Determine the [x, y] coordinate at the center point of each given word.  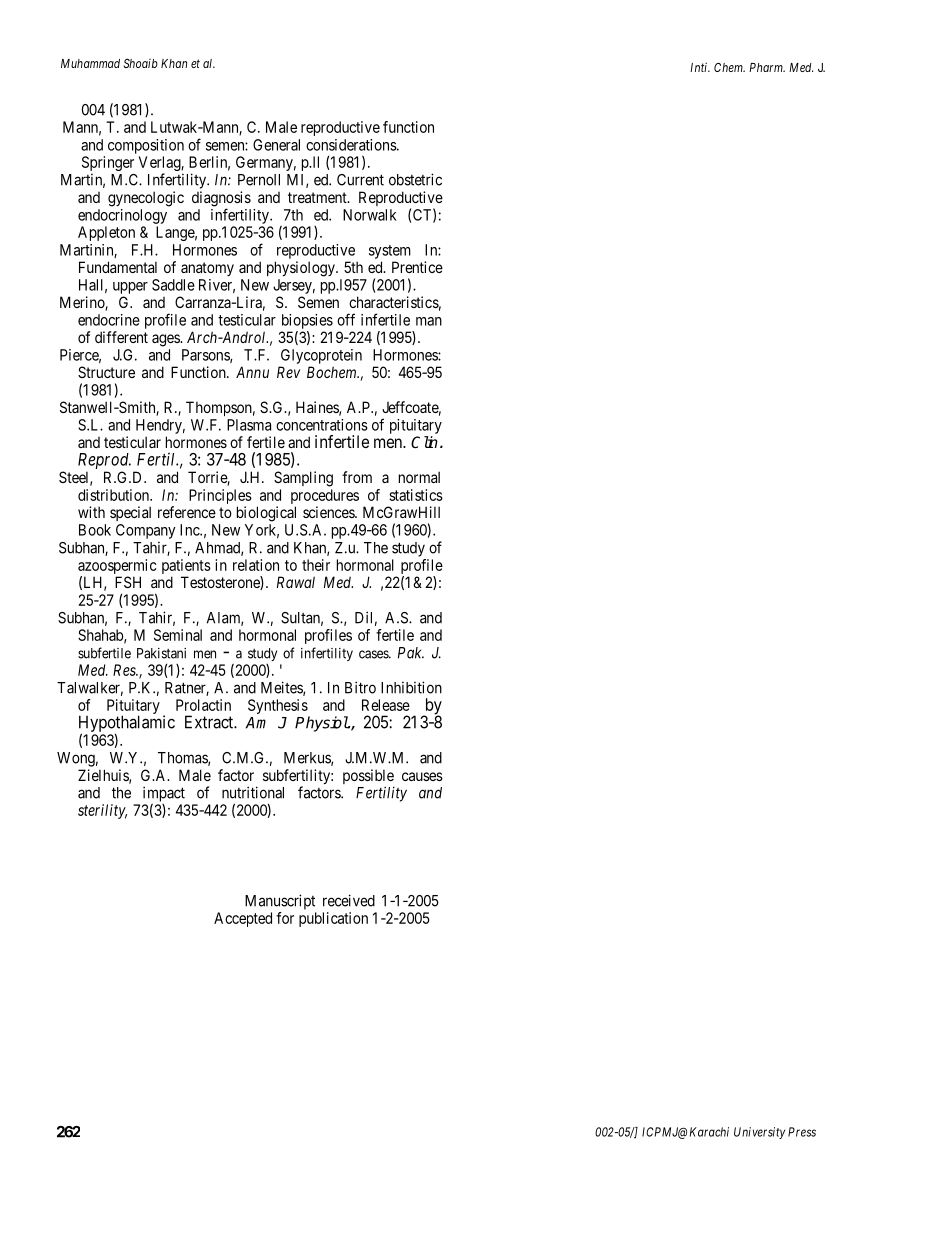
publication [333, 919]
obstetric [415, 179]
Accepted [243, 919]
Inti [700, 67]
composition [146, 146]
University [759, 1133]
